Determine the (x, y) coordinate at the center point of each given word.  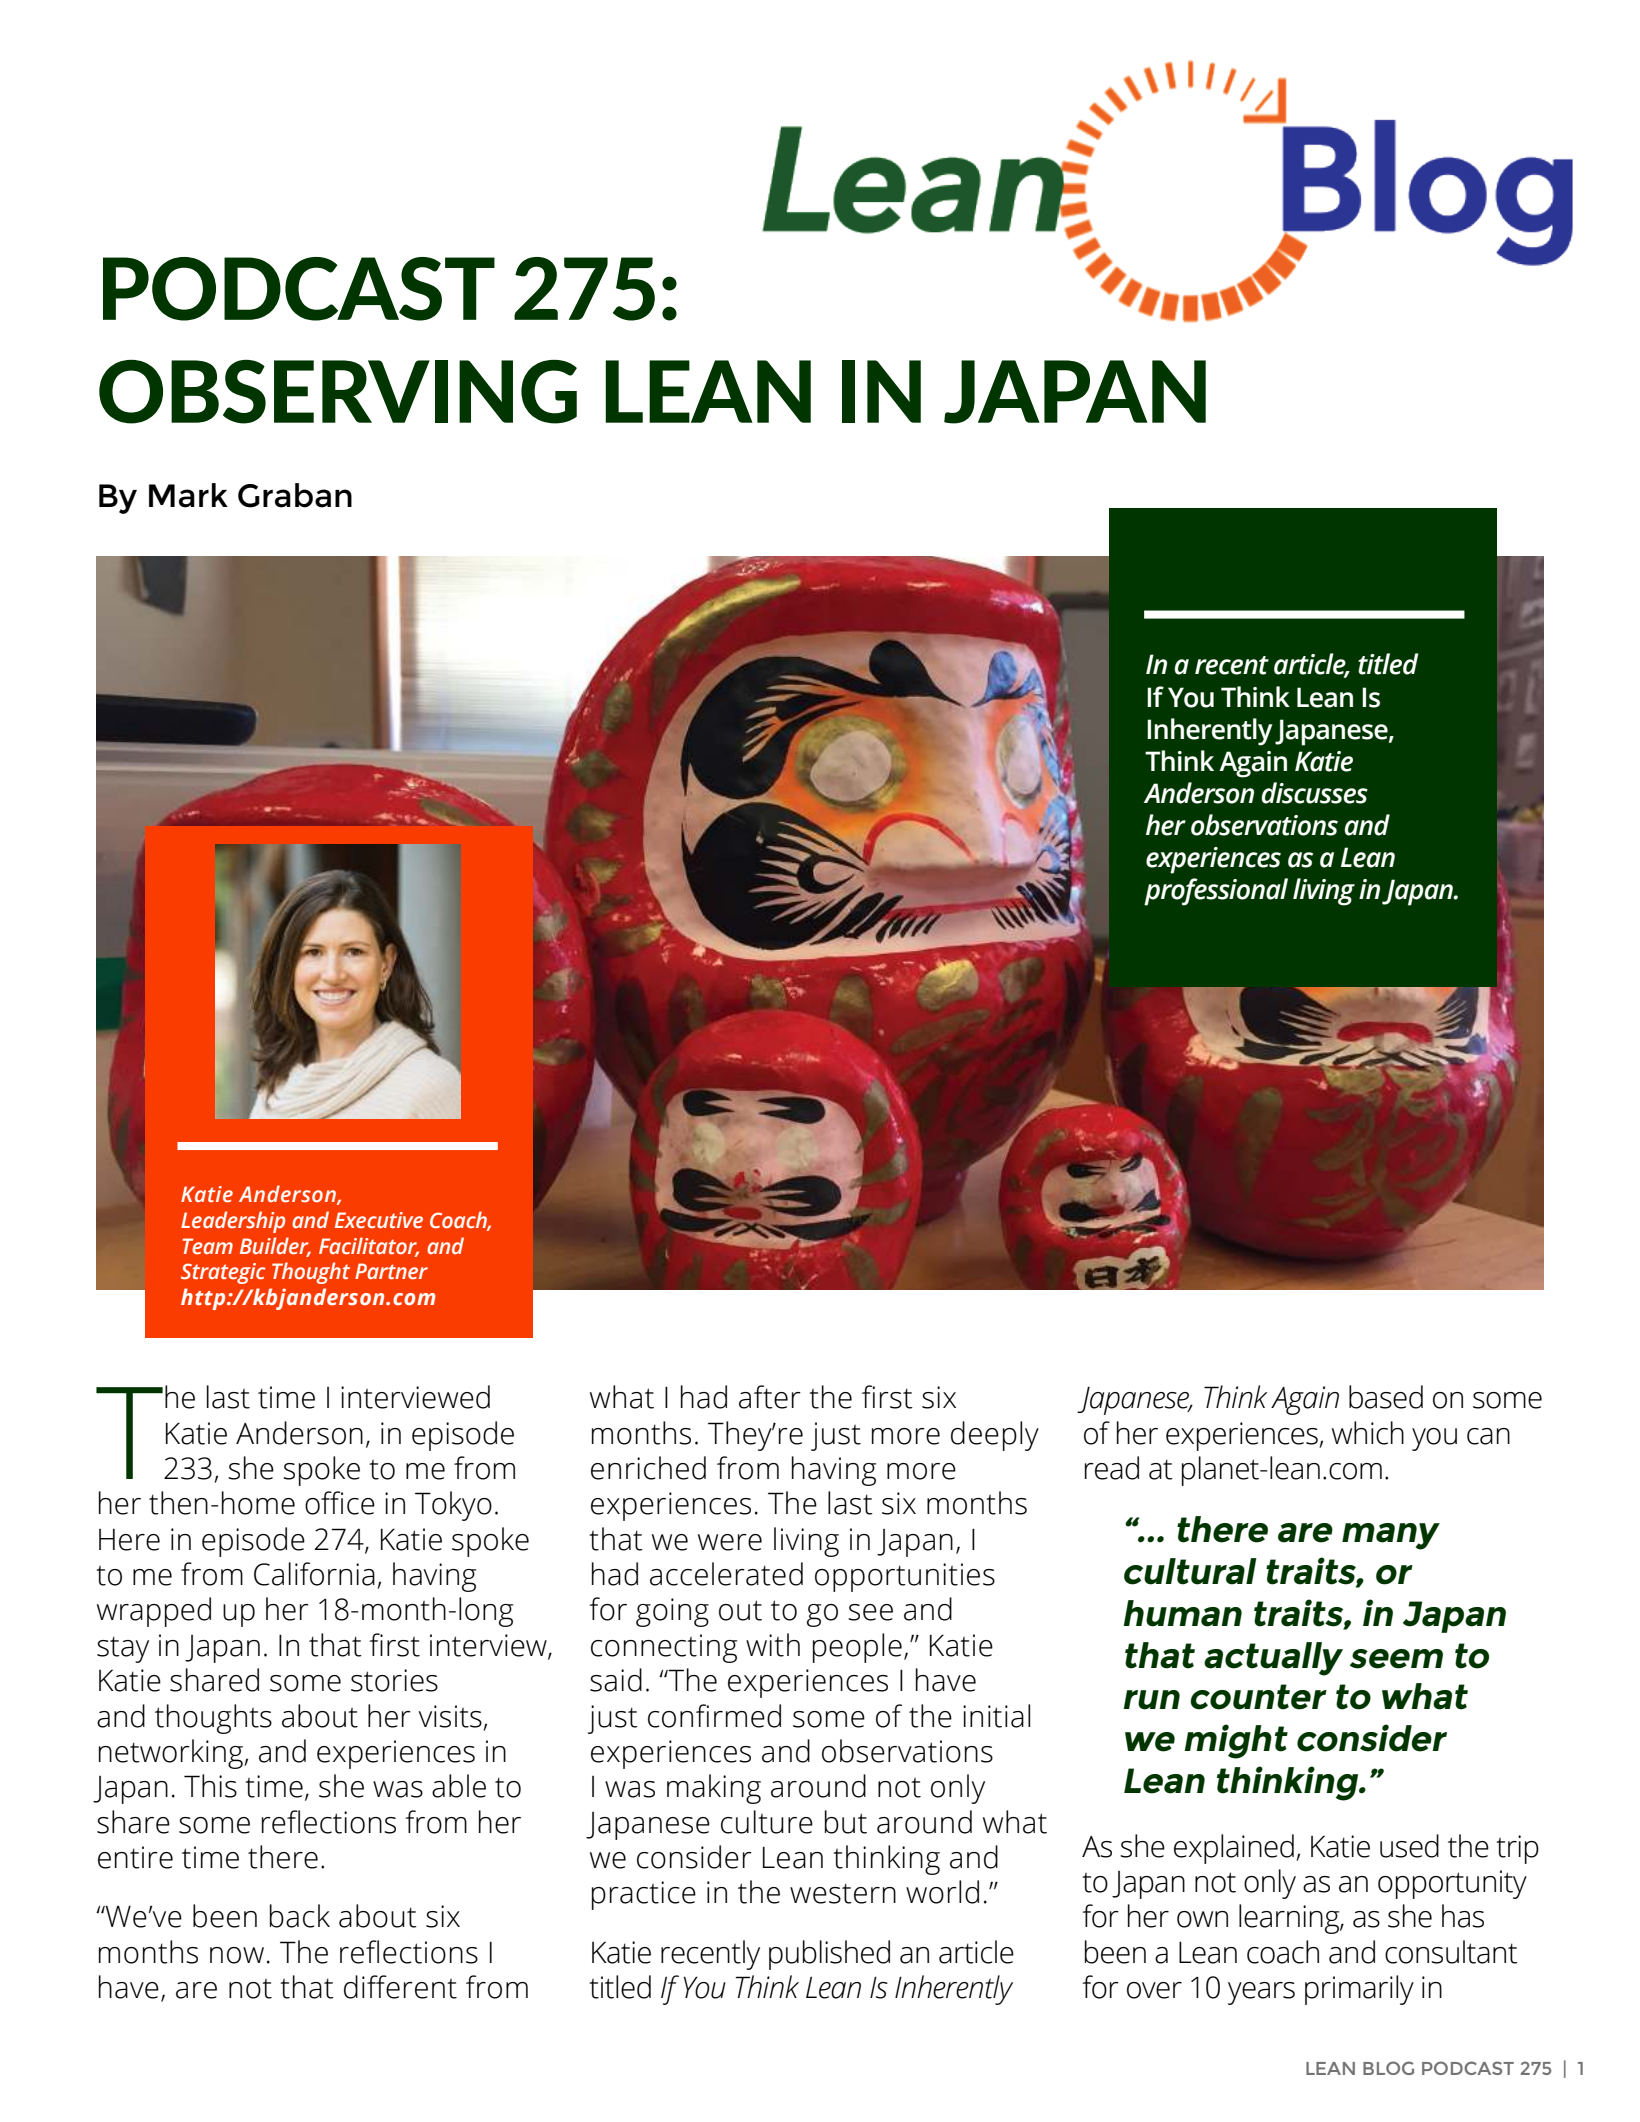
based (1386, 1397)
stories (394, 1680)
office (340, 1503)
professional (1216, 892)
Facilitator (369, 1246)
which (1368, 1433)
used (1409, 1846)
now (237, 1955)
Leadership (233, 1222)
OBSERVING (338, 392)
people (857, 1648)
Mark (188, 495)
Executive (379, 1220)
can (1488, 1436)
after (770, 1397)
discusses (1314, 793)
